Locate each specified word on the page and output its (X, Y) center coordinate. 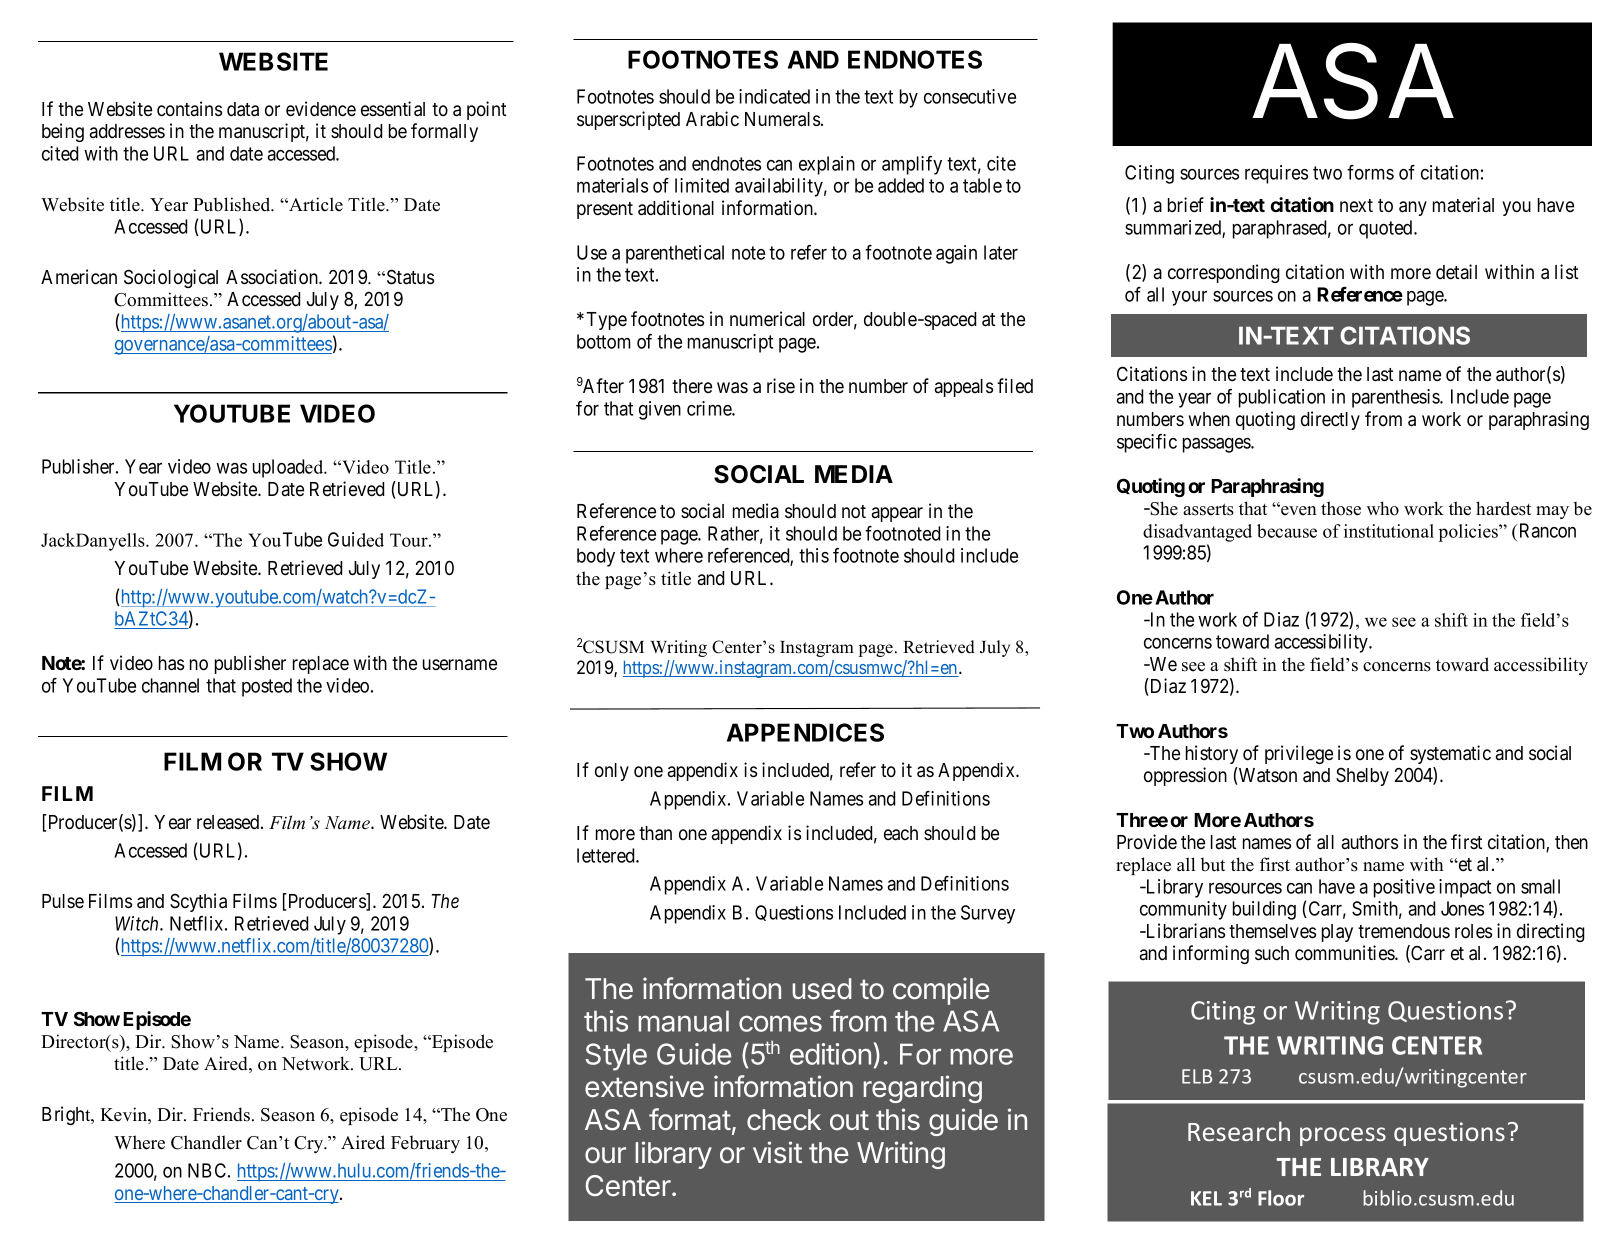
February (425, 1144)
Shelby (1362, 776)
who (1383, 508)
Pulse (63, 901)
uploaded (289, 468)
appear (897, 514)
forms (1370, 172)
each (901, 833)
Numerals (782, 119)
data (243, 109)
